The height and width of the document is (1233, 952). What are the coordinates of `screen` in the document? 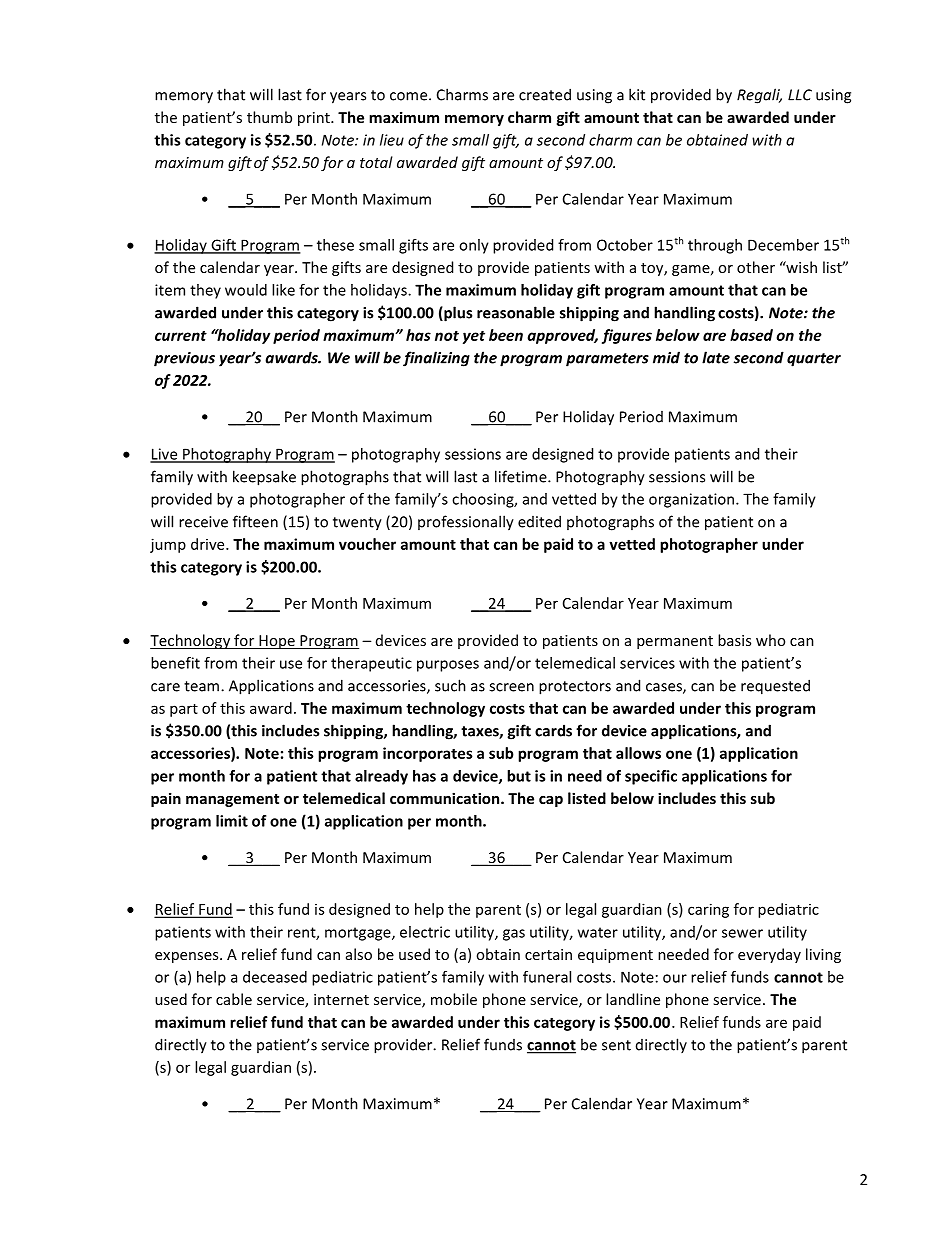 It's located at (511, 687).
